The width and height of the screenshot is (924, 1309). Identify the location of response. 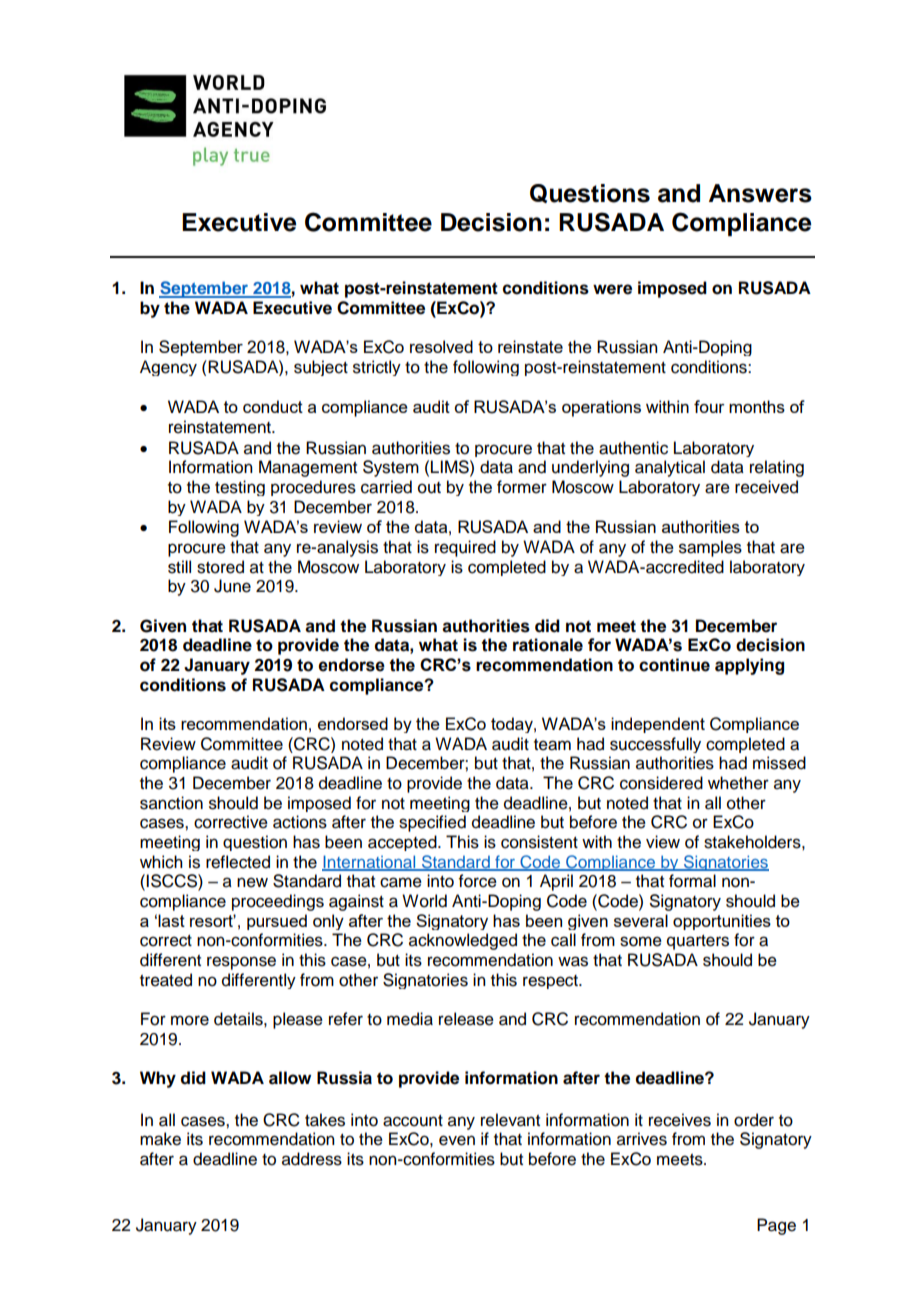
(241, 963).
